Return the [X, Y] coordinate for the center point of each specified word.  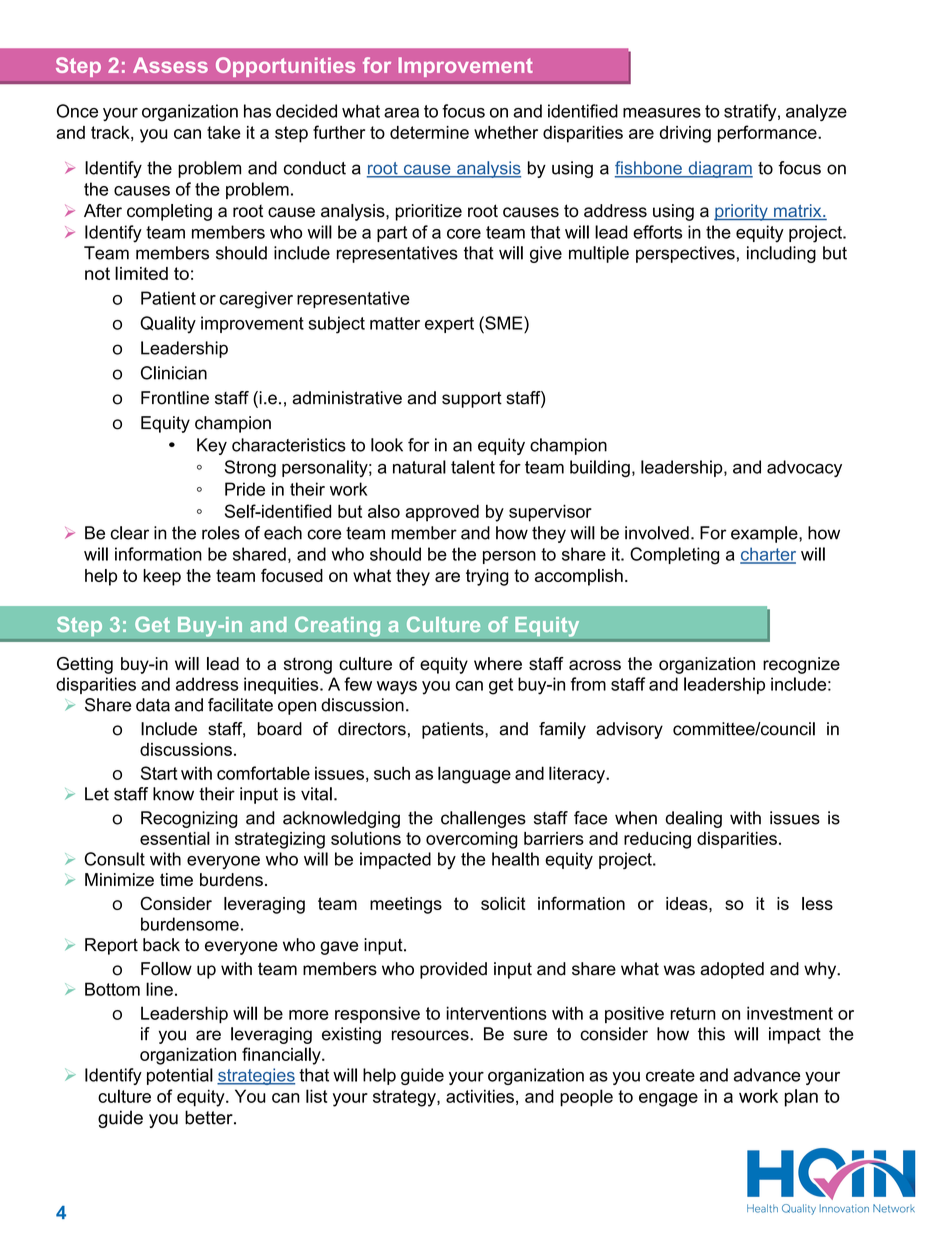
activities [480, 1096]
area [401, 113]
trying [487, 577]
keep [162, 577]
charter [768, 555]
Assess [170, 65]
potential [180, 1076]
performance [768, 134]
